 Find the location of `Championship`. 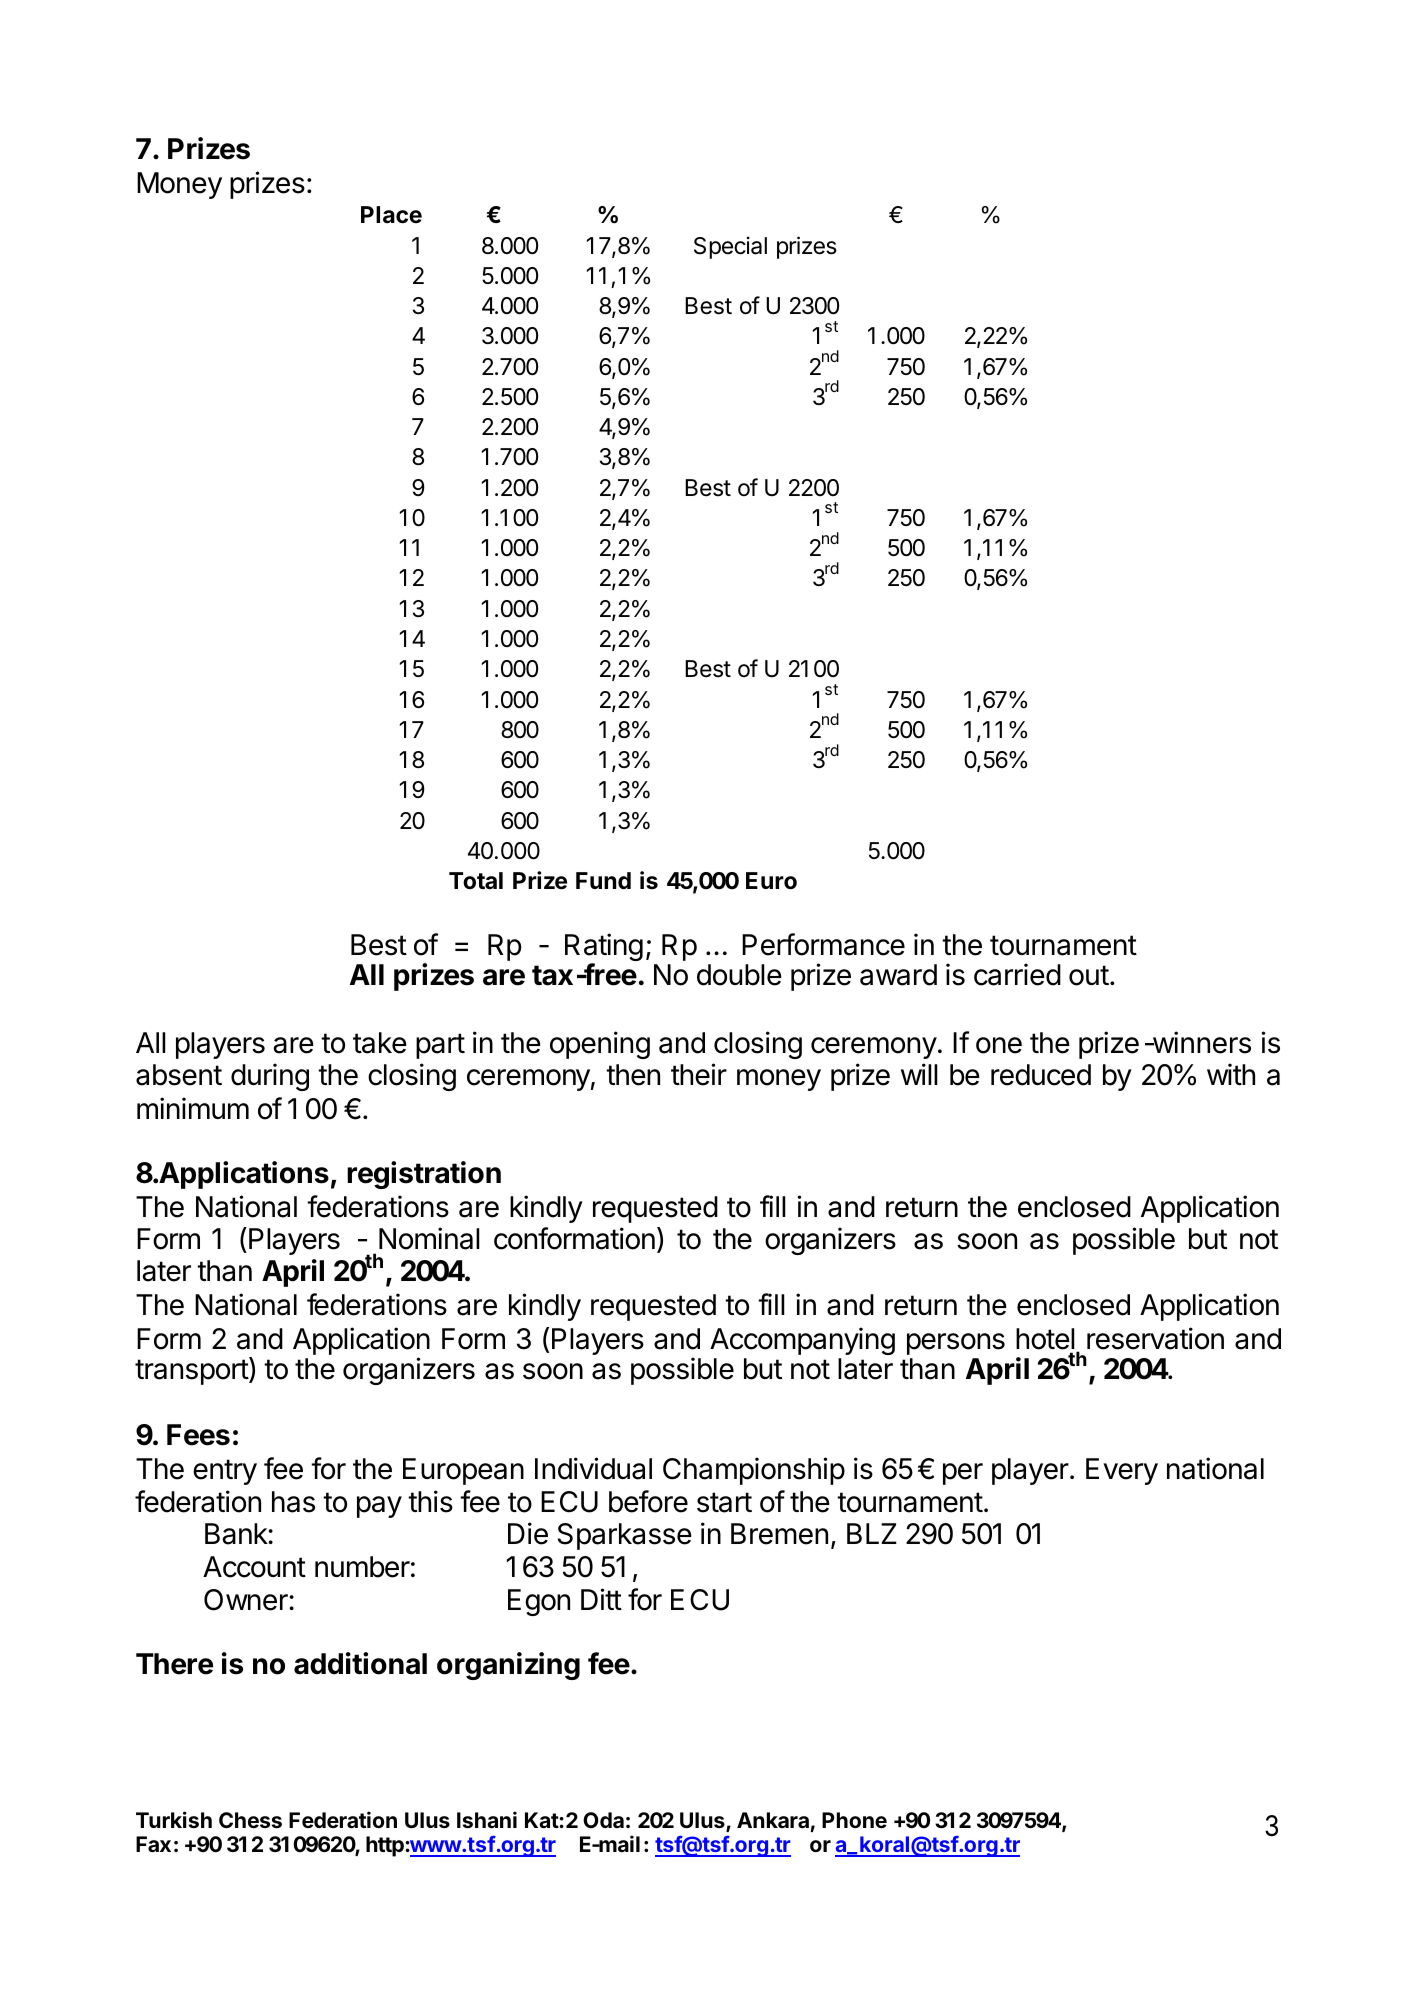

Championship is located at coordinates (754, 1471).
